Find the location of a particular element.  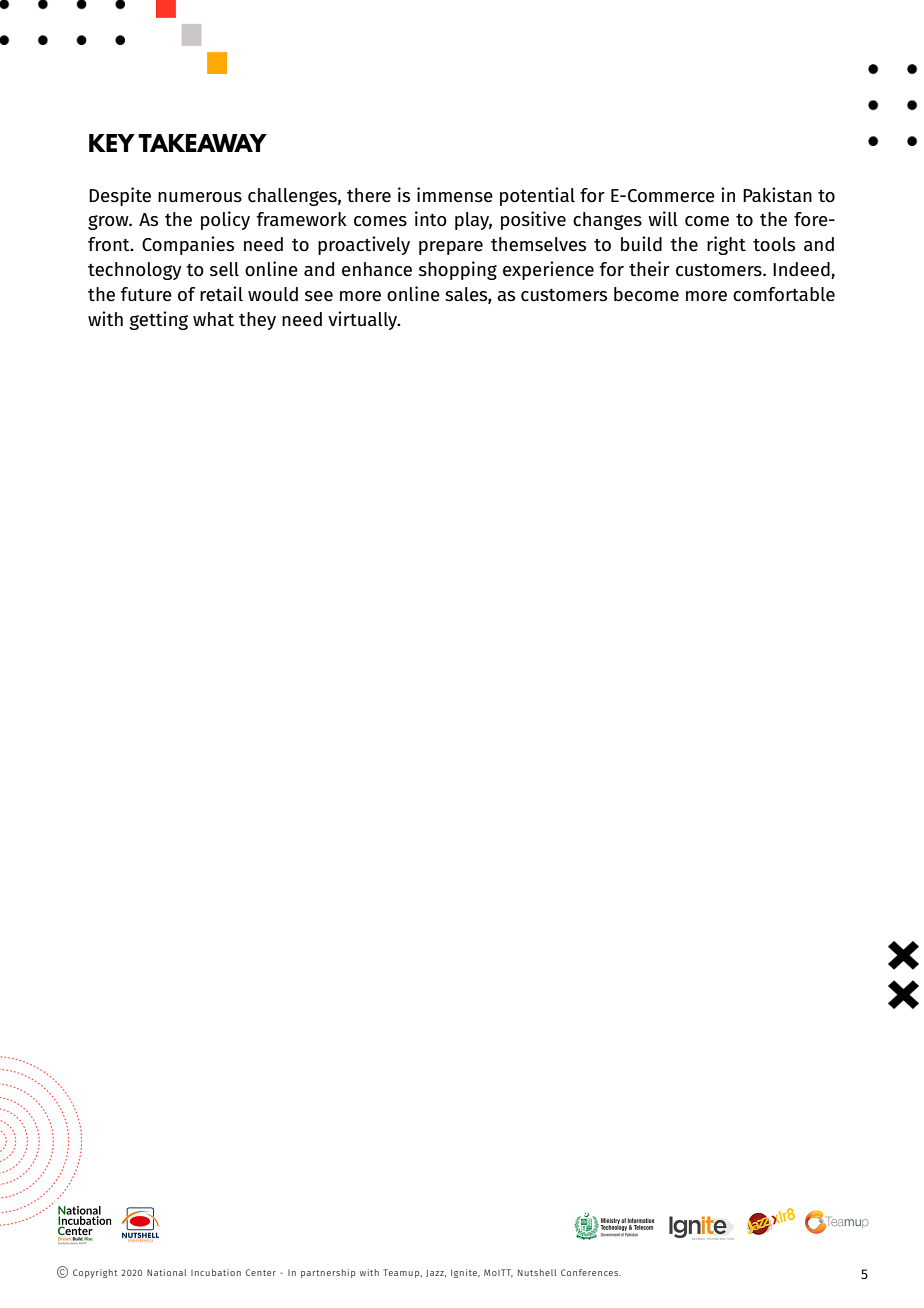

Conferences is located at coordinates (591, 1272).
